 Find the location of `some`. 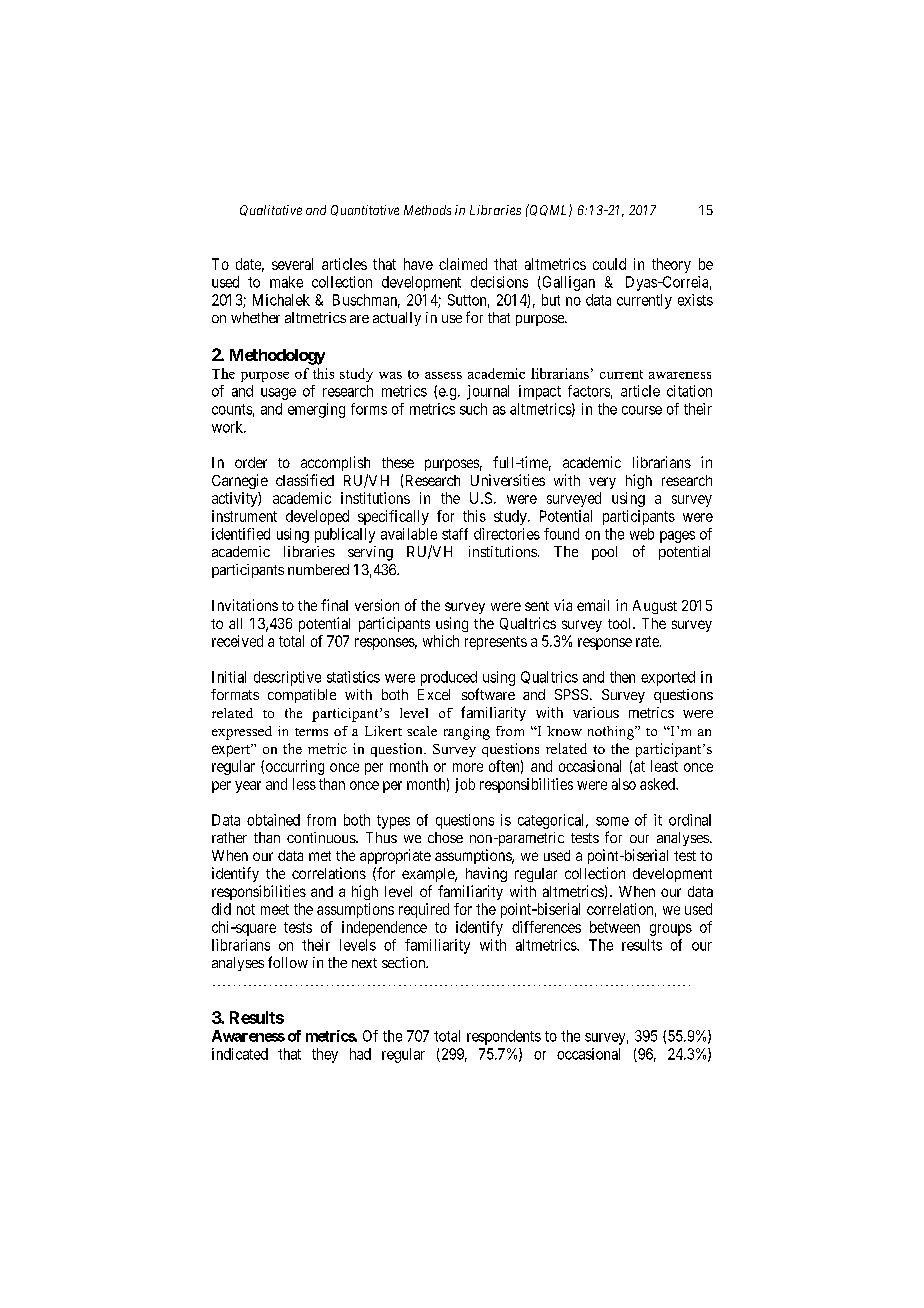

some is located at coordinates (612, 821).
